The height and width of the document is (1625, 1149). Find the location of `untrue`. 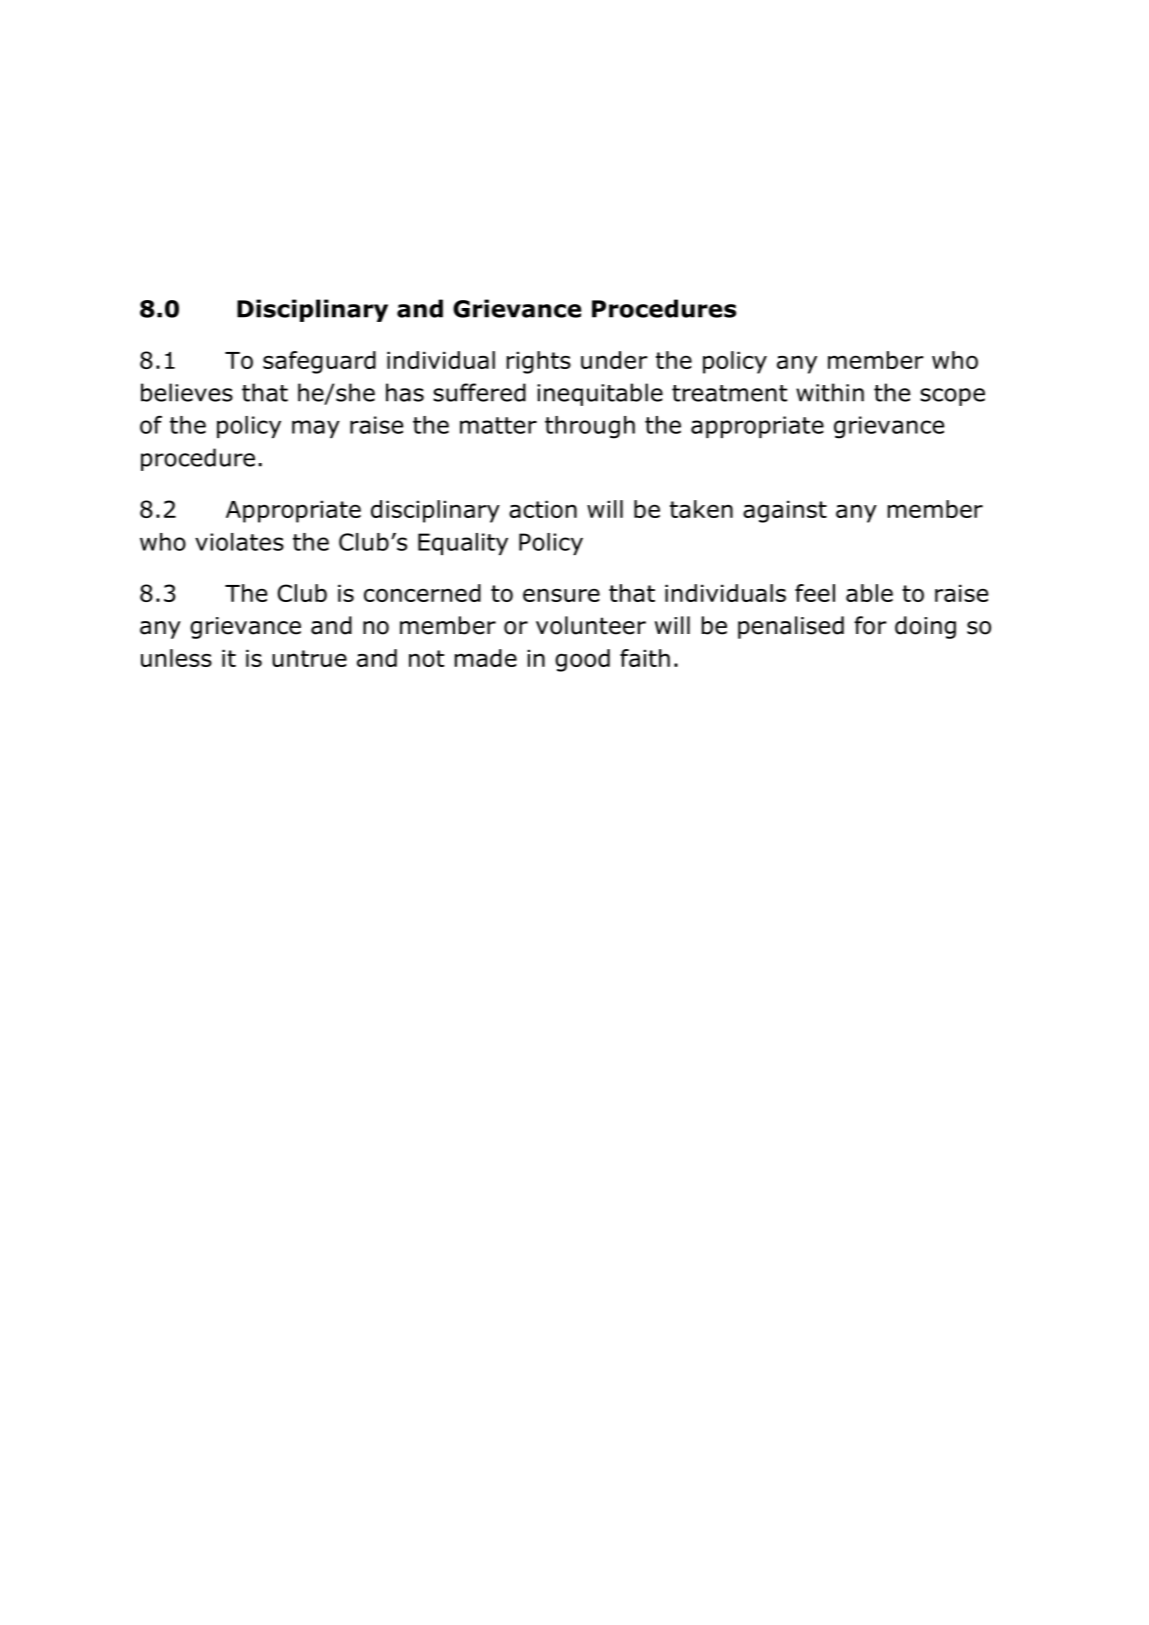

untrue is located at coordinates (309, 658).
